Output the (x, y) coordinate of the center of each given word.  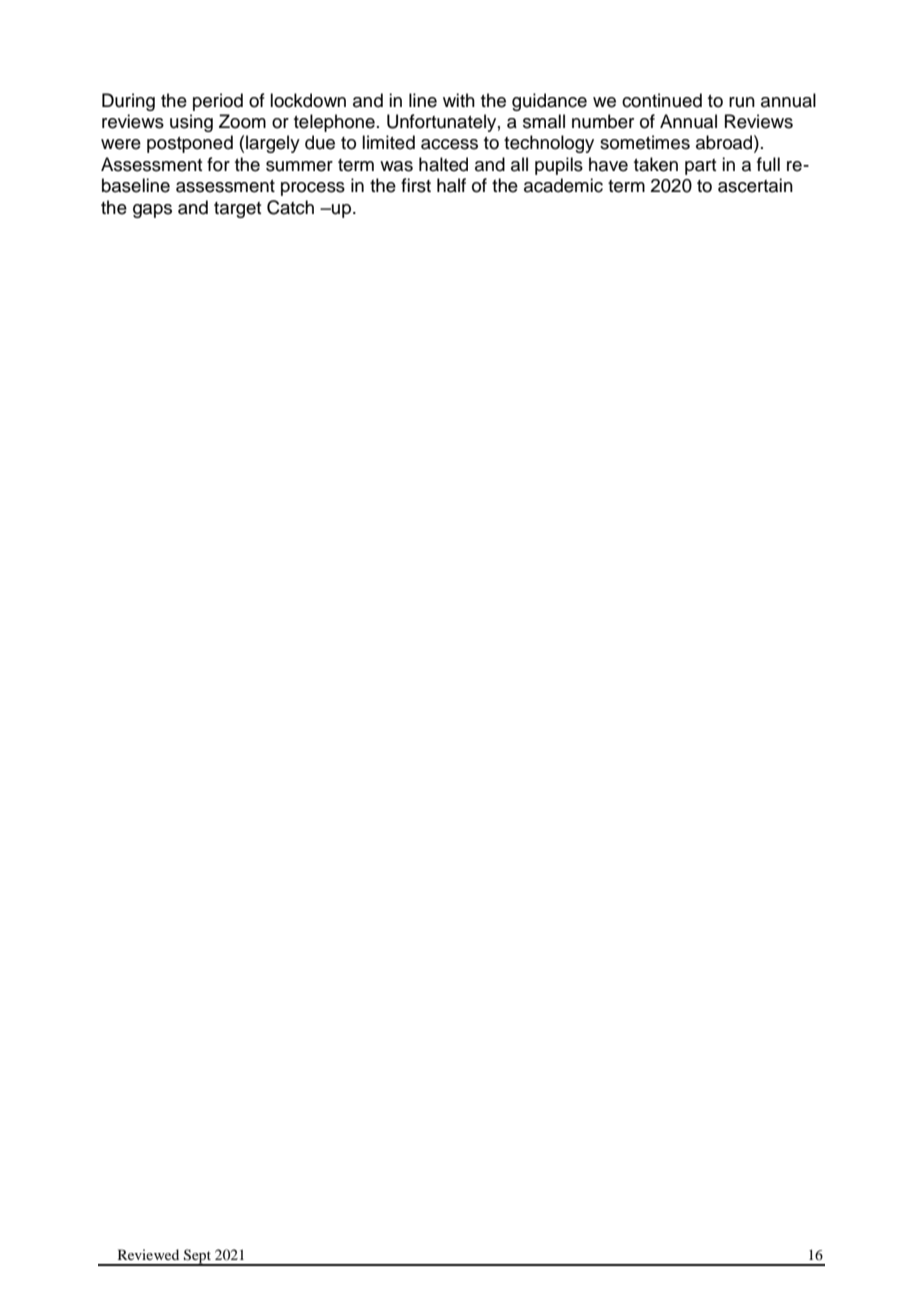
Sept (197, 1257)
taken (656, 164)
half (451, 185)
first (416, 185)
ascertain (755, 185)
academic (563, 185)
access (449, 144)
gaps (152, 211)
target (237, 210)
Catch (290, 207)
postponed (190, 144)
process (313, 189)
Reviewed (148, 1254)
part (700, 167)
